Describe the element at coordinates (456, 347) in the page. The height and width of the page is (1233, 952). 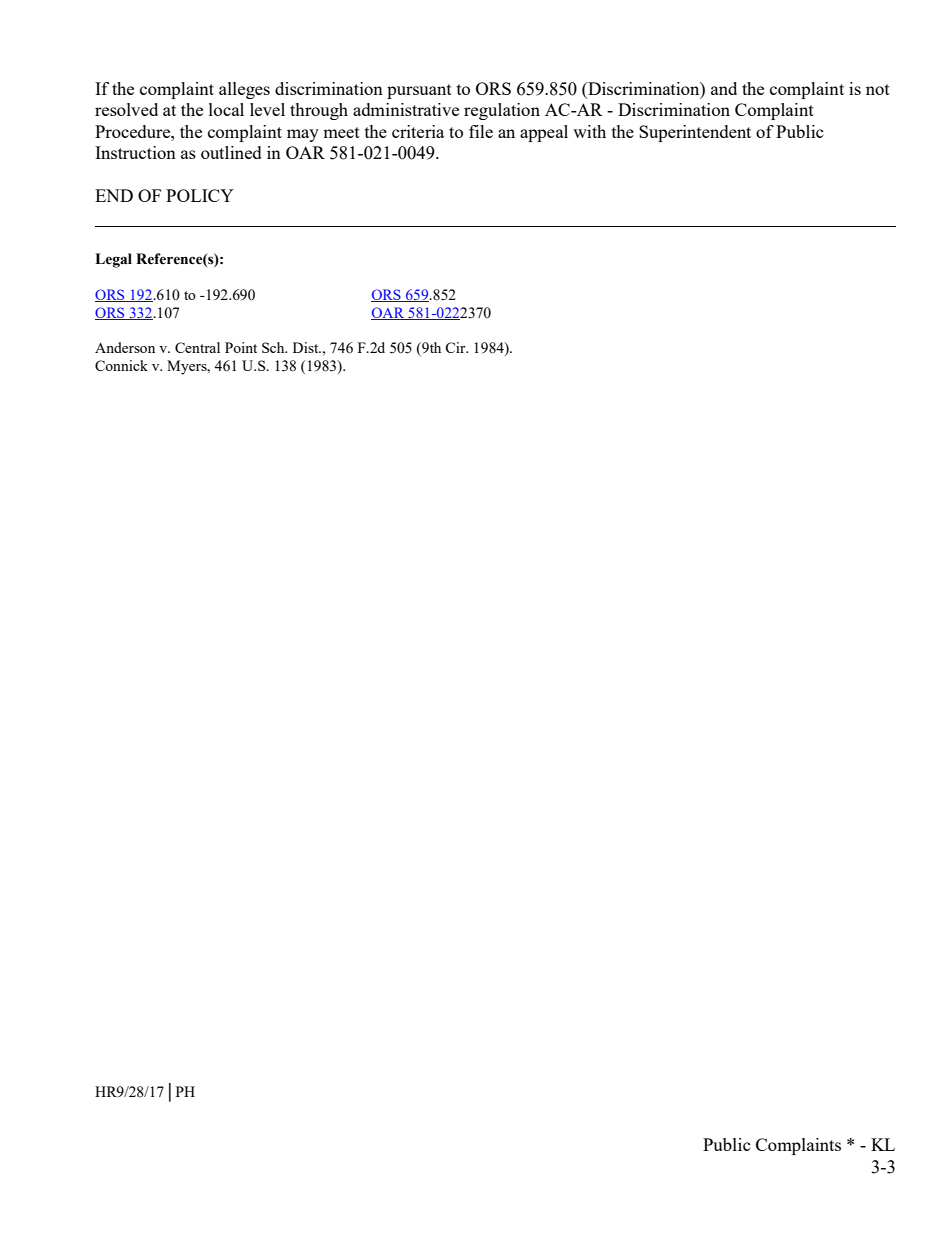
I see `Cir` at that location.
